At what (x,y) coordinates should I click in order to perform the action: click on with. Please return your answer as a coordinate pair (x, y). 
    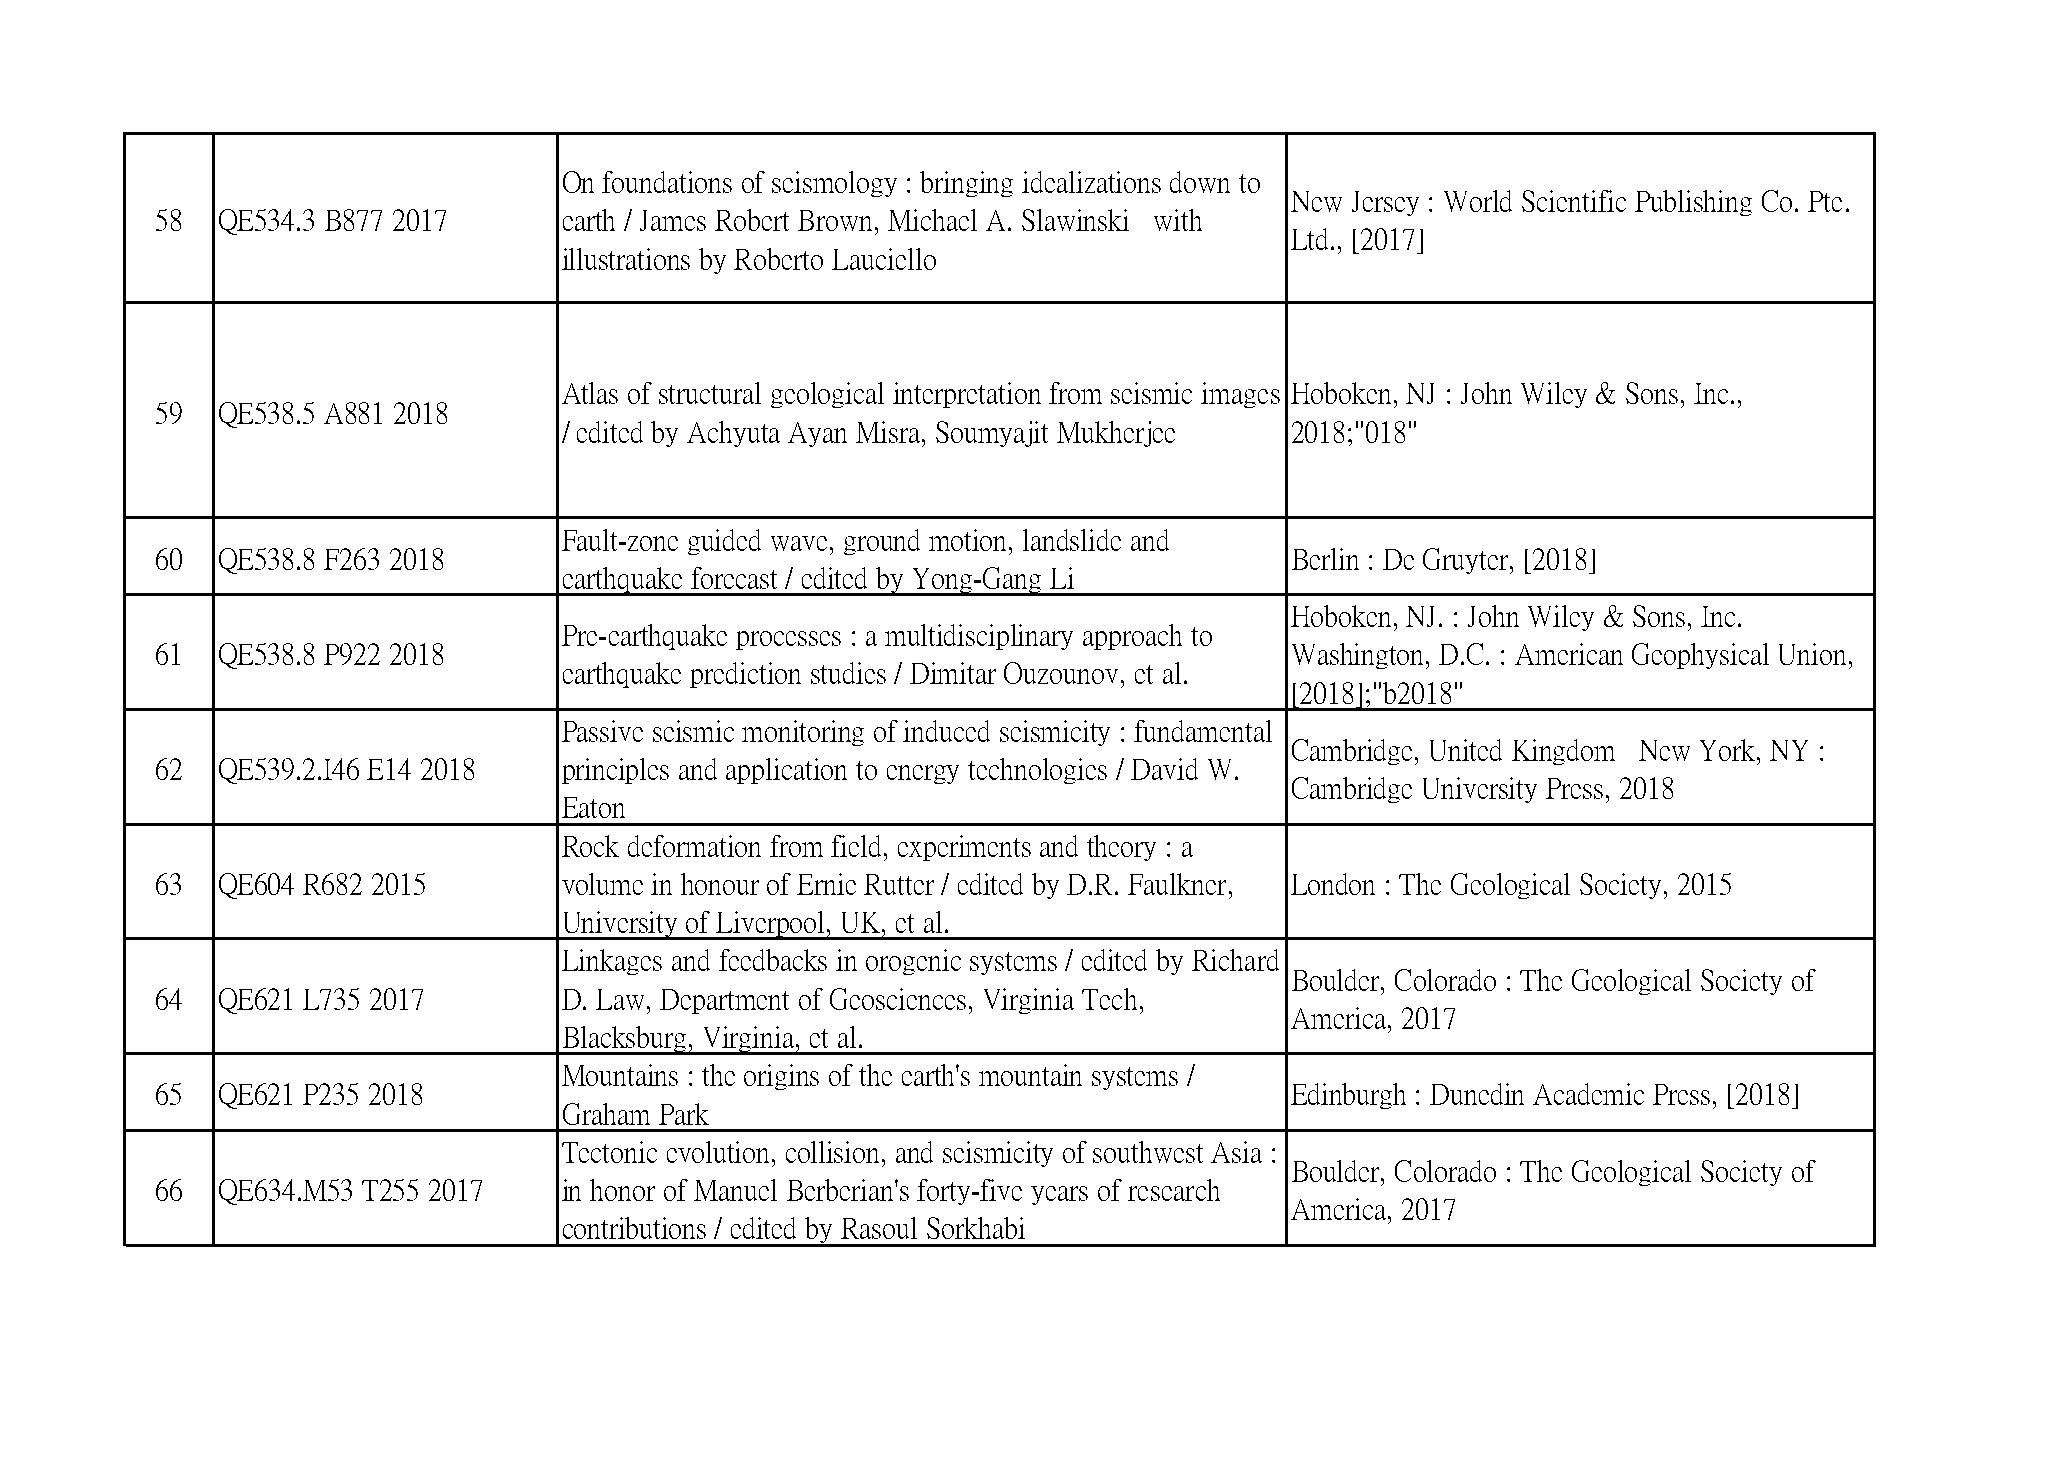
    Looking at the image, I should click on (1178, 220).
